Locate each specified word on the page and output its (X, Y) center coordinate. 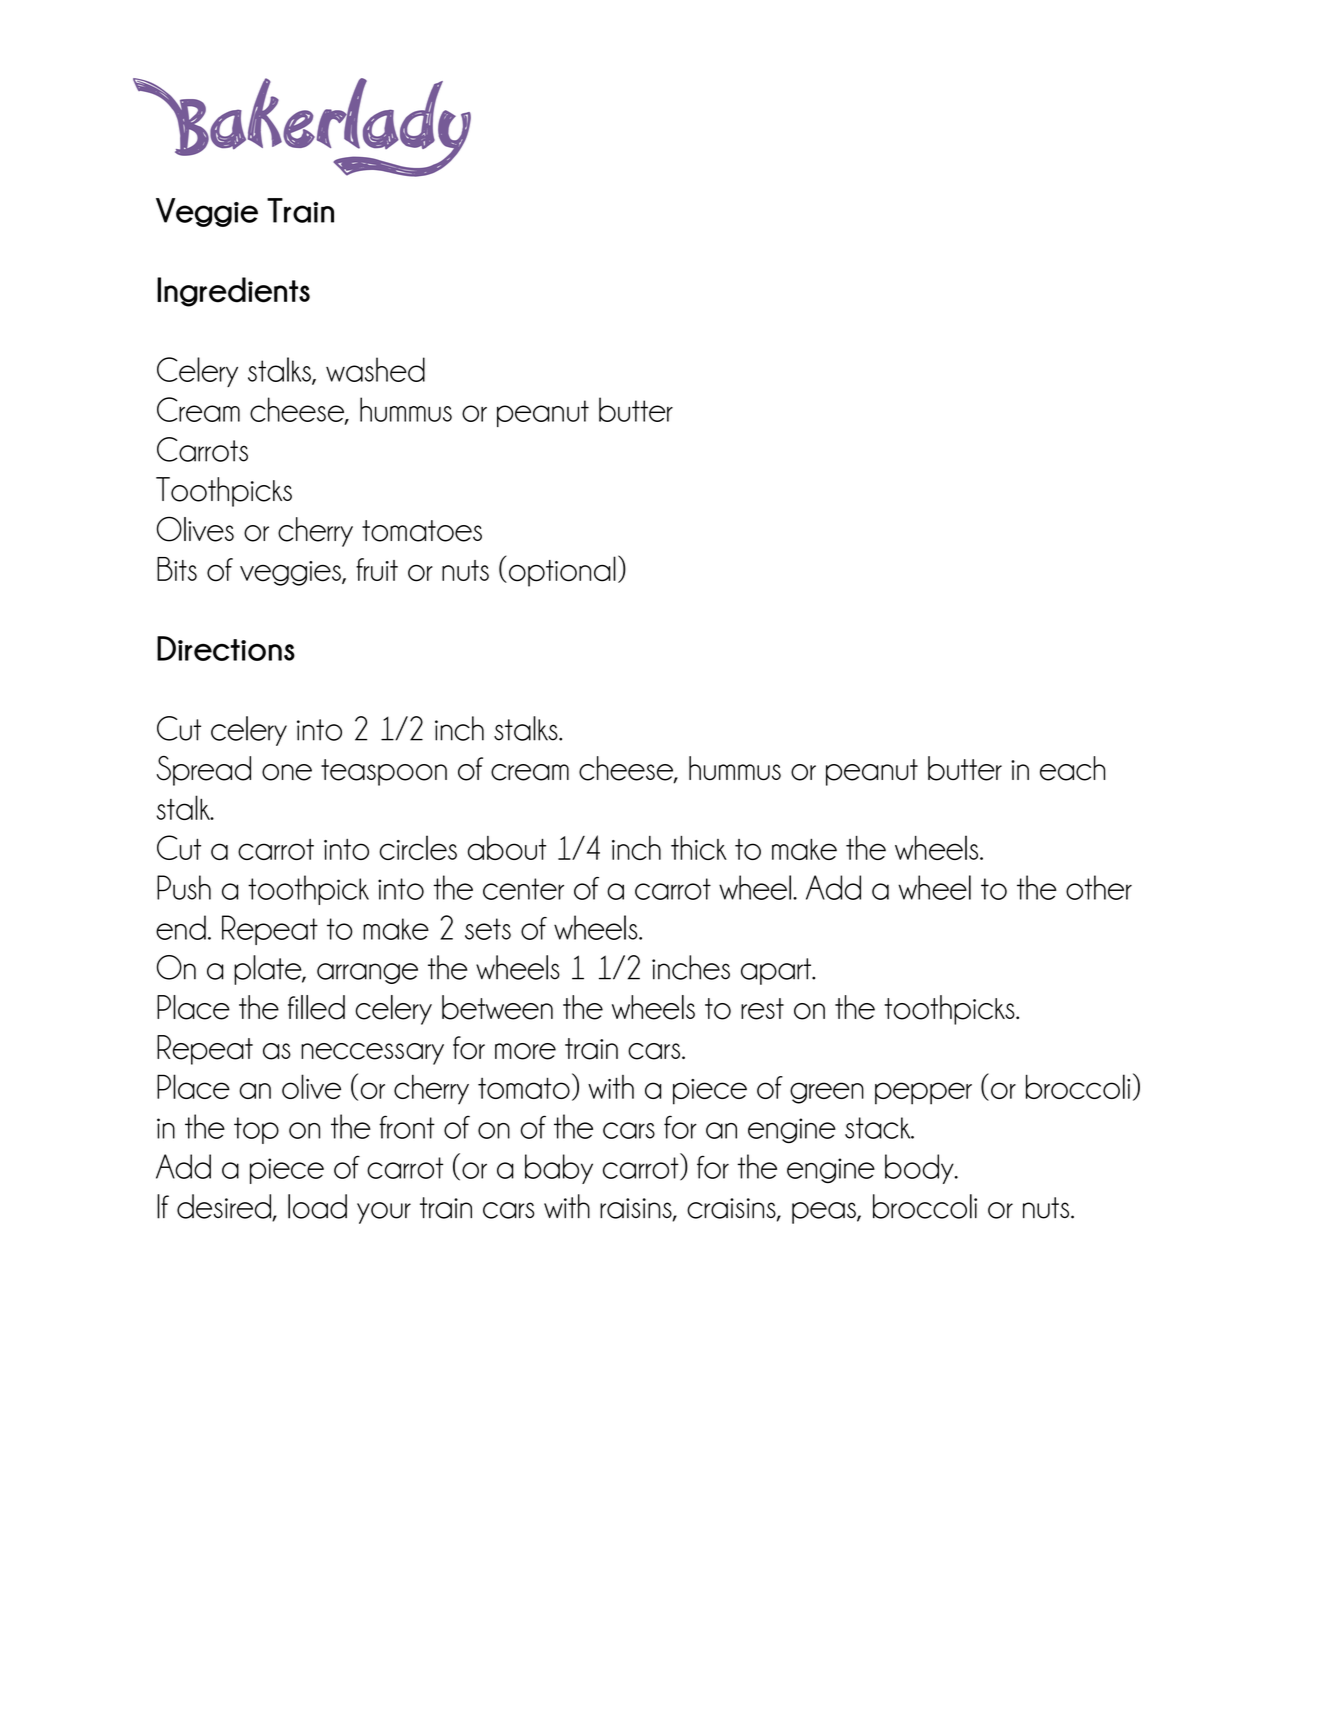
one (287, 772)
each (1072, 768)
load (317, 1206)
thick (699, 848)
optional (562, 571)
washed (375, 369)
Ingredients (233, 292)
